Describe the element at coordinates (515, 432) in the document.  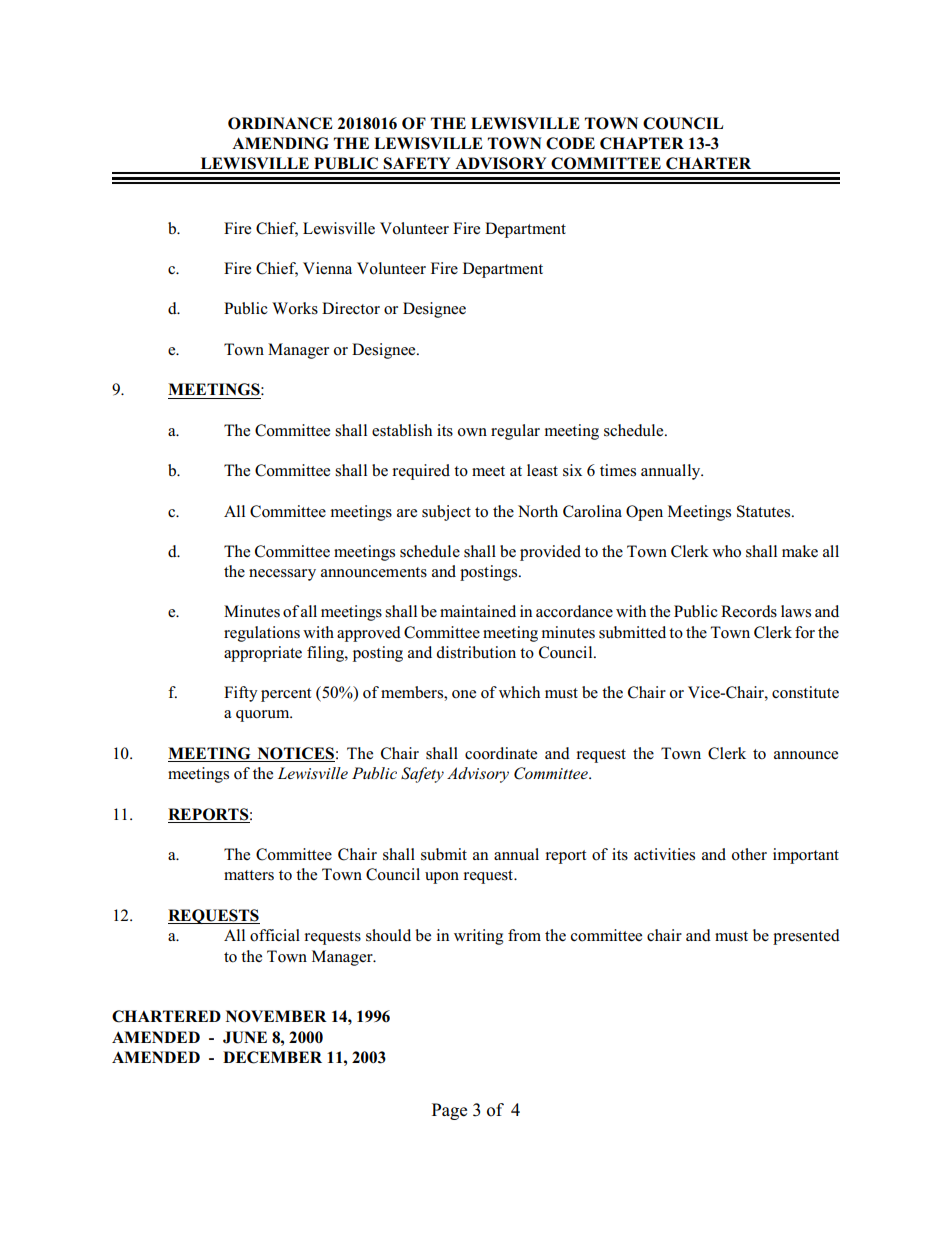
I see `regular` at that location.
